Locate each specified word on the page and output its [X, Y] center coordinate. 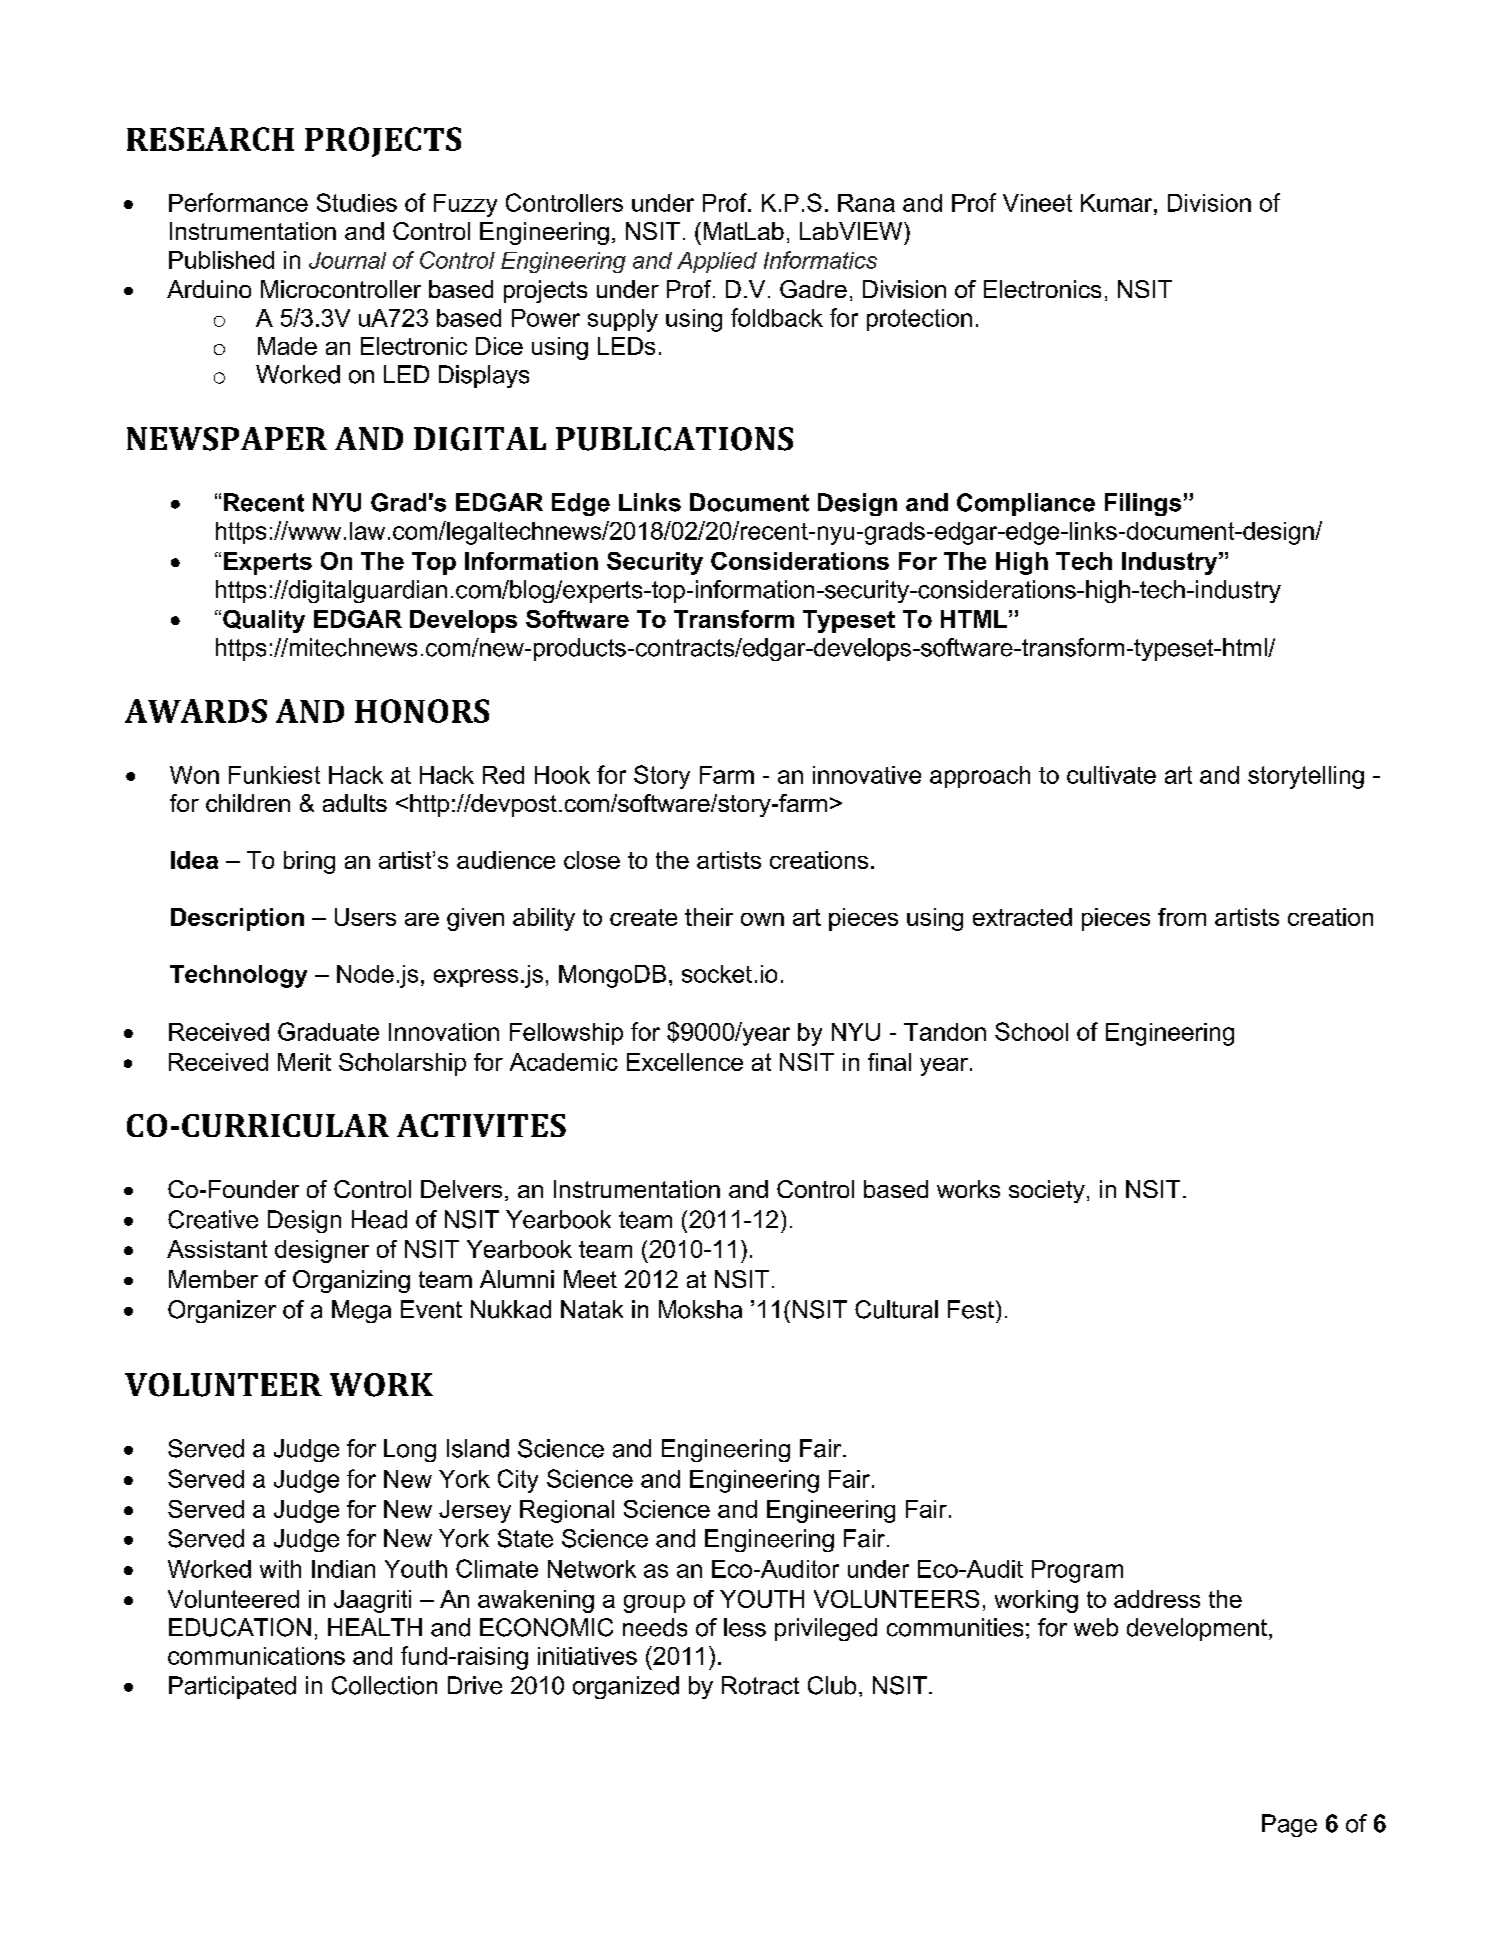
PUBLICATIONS [674, 439]
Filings [1143, 504]
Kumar [1118, 203]
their [709, 917]
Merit [304, 1062]
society [1047, 1191]
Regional [567, 1511]
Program [1077, 1571]
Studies [357, 202]
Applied [717, 262]
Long [410, 1450]
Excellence [685, 1062]
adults [355, 803]
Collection [384, 1685]
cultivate [1111, 775]
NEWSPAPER [227, 439]
